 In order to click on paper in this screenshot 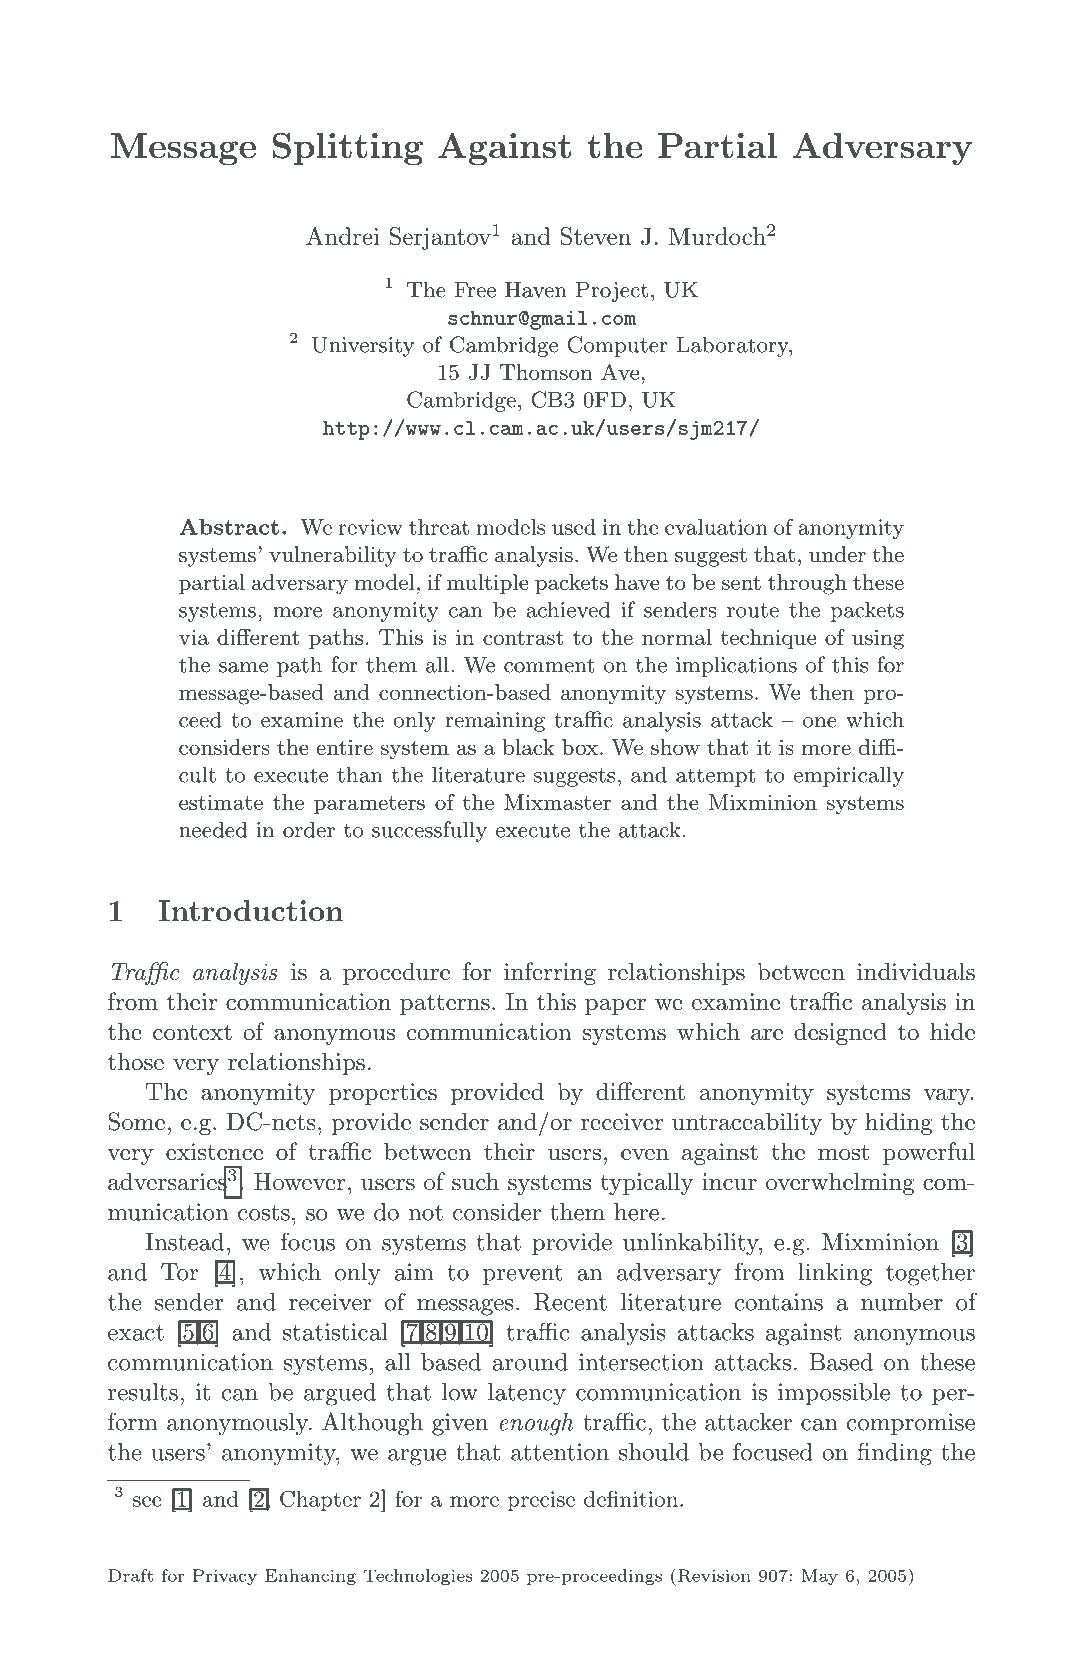, I will do `click(615, 1007)`.
